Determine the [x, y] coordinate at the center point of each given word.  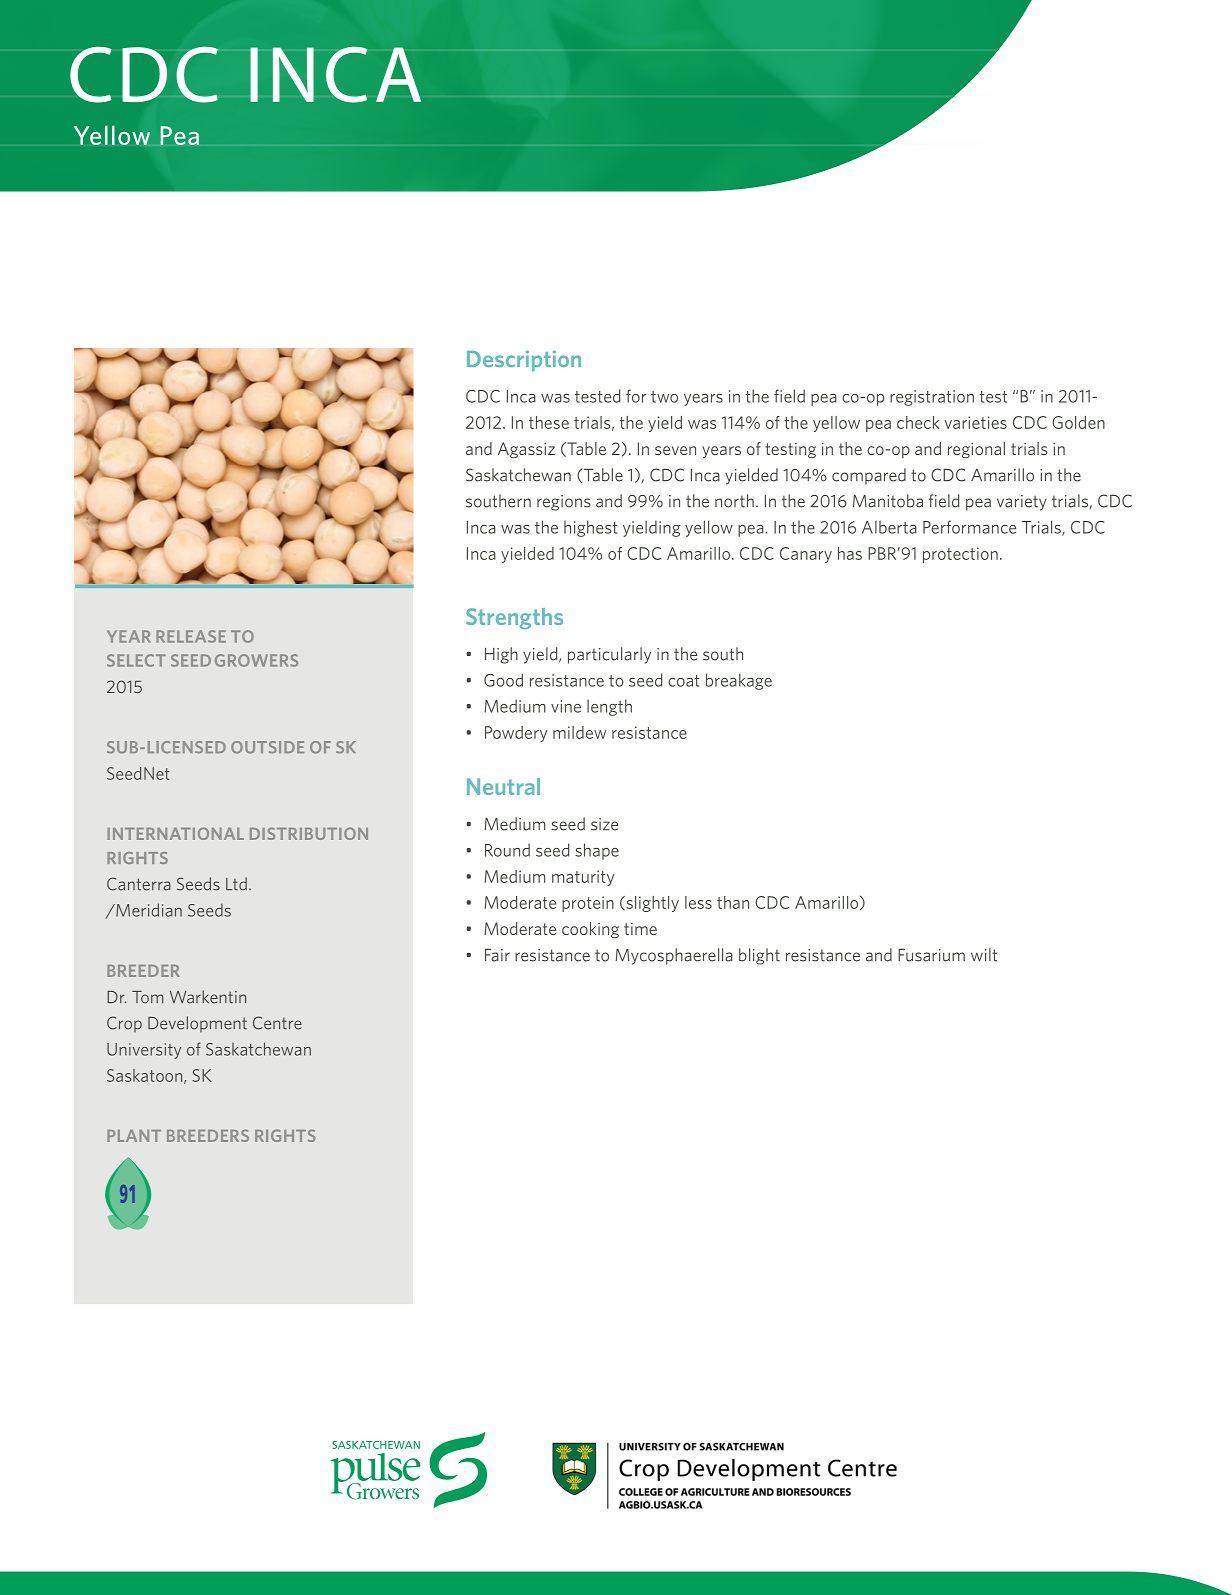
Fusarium [931, 955]
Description [524, 361]
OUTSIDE [267, 747]
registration [932, 398]
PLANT [134, 1136]
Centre [277, 1023]
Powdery [516, 734]
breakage [739, 681]
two [664, 397]
